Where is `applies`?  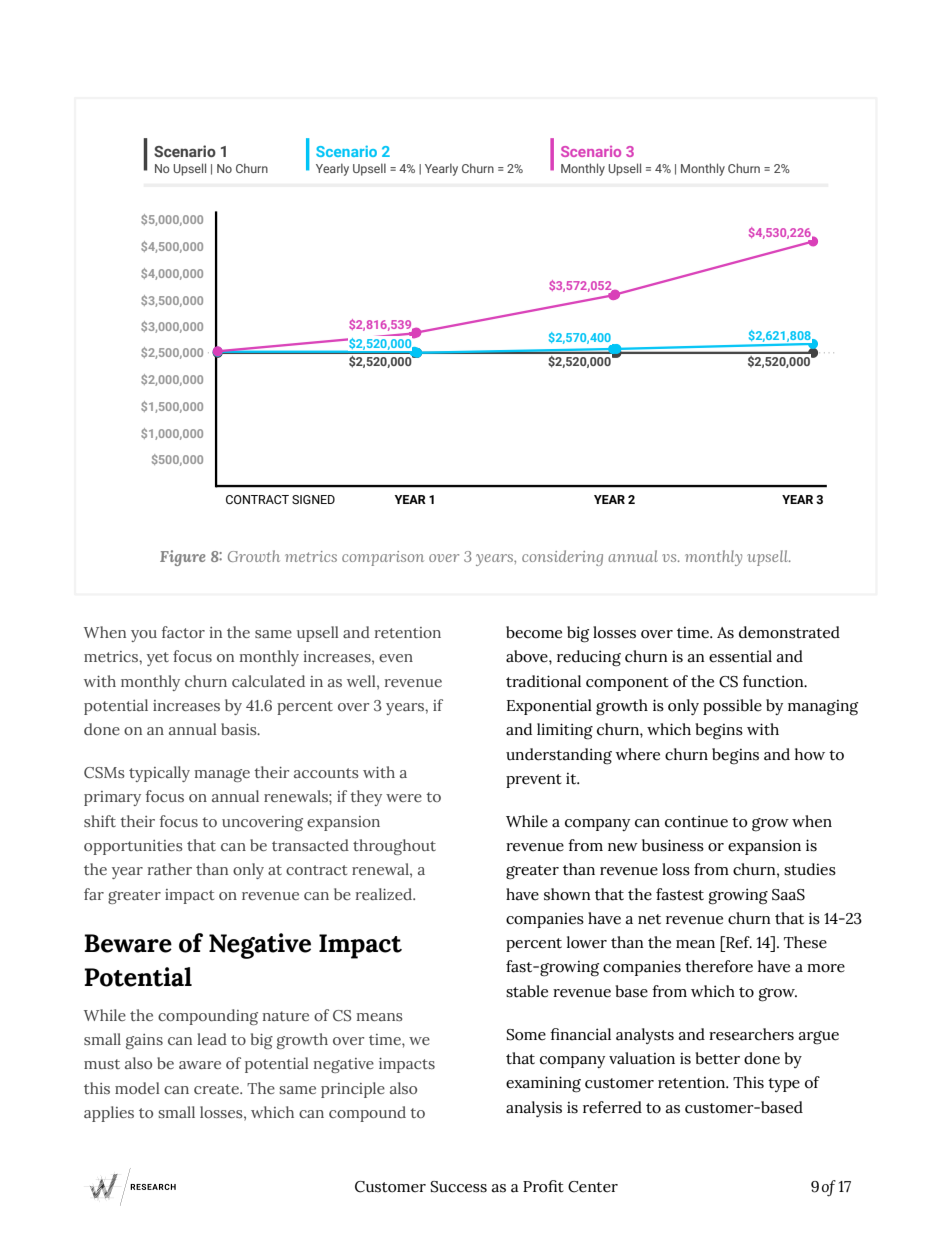 applies is located at coordinates (109, 1114).
